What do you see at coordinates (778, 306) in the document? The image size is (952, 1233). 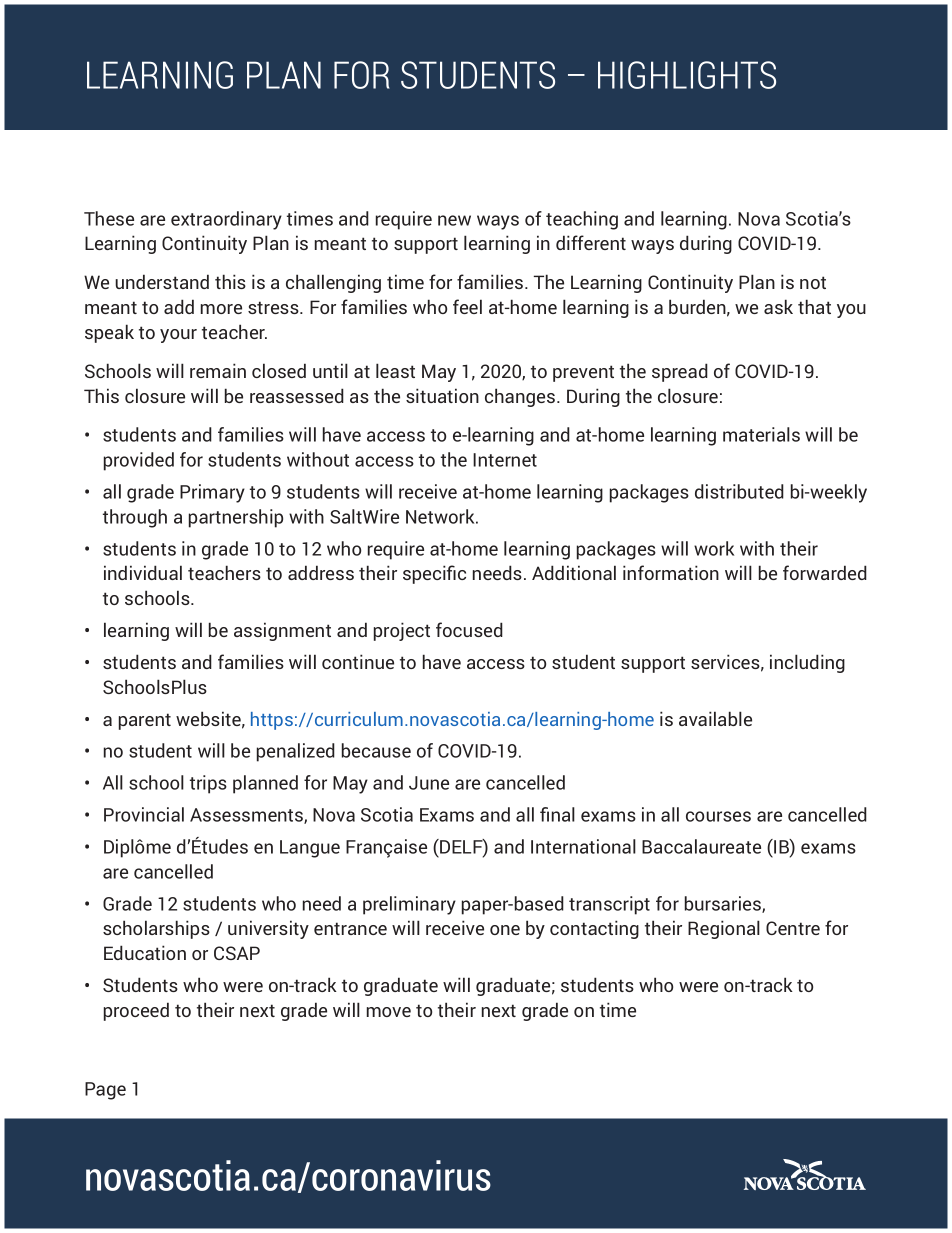 I see `ask` at bounding box center [778, 306].
